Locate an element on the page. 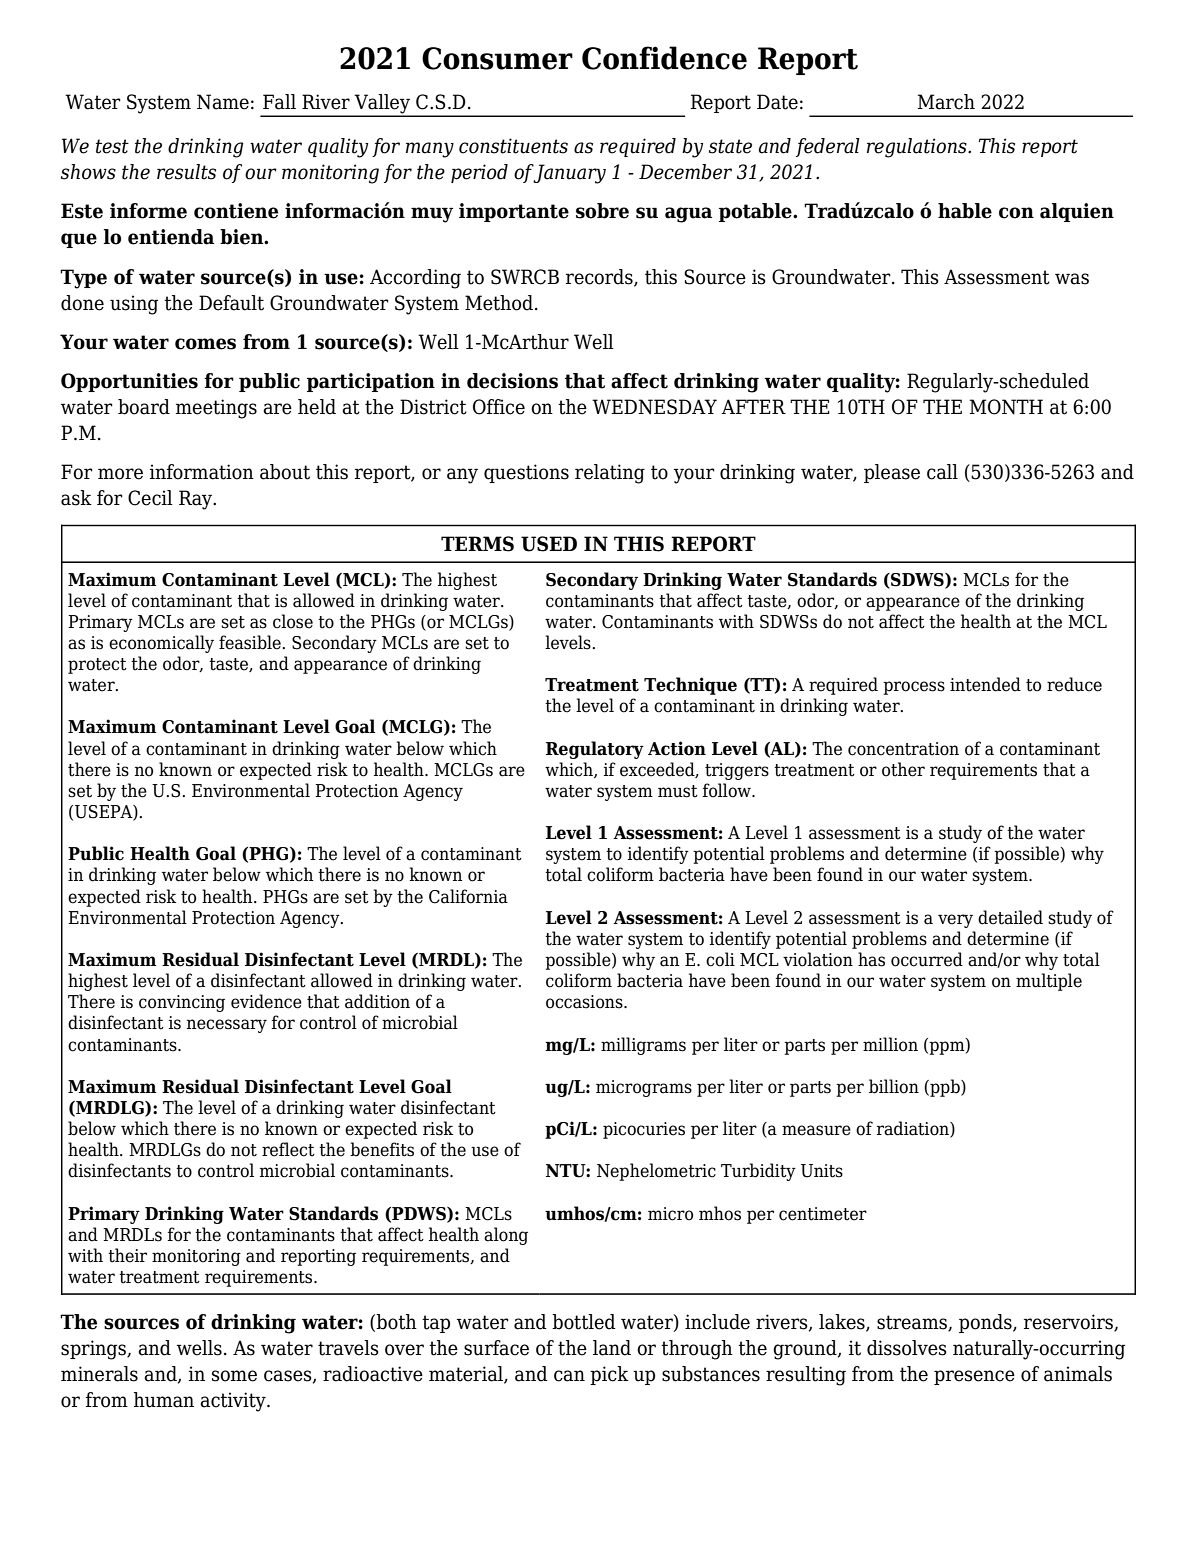 This image has width=1197, height=1550. ppb is located at coordinates (945, 1088).
